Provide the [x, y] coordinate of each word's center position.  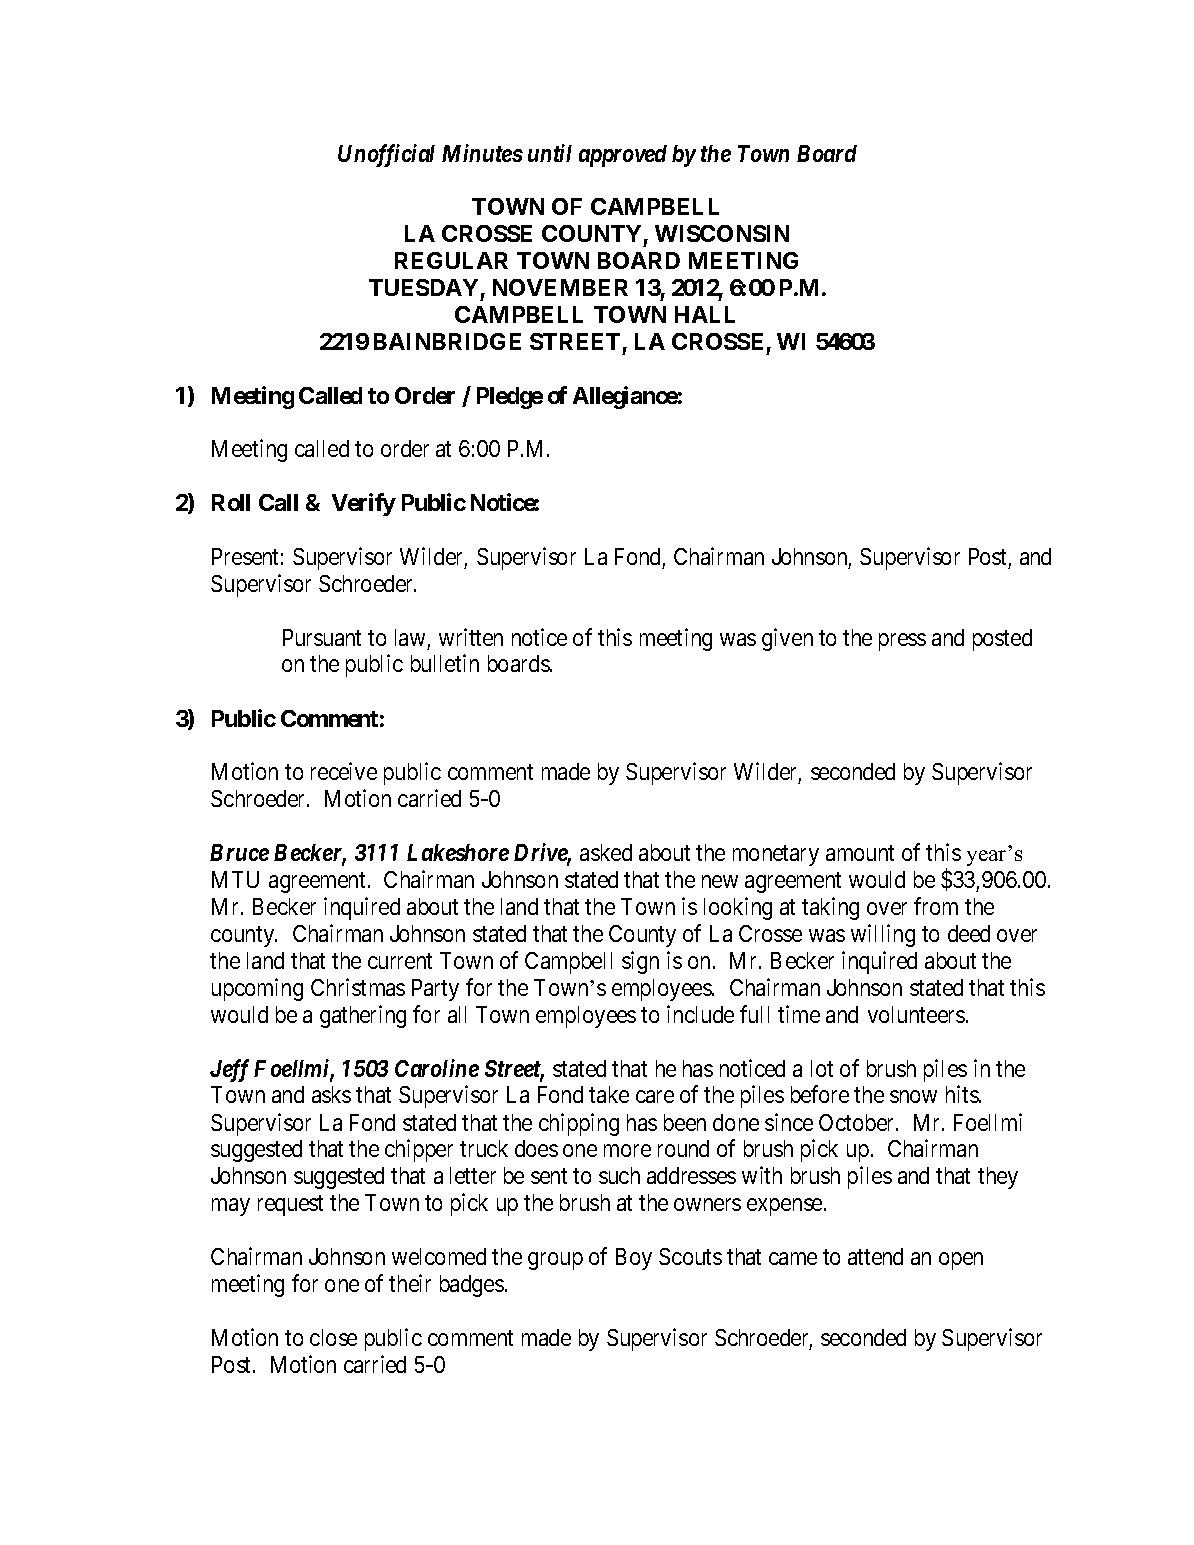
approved [623, 156]
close [333, 1337]
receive [344, 771]
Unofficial [386, 155]
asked [606, 852]
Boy [634, 1259]
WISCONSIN [722, 233]
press [902, 642]
